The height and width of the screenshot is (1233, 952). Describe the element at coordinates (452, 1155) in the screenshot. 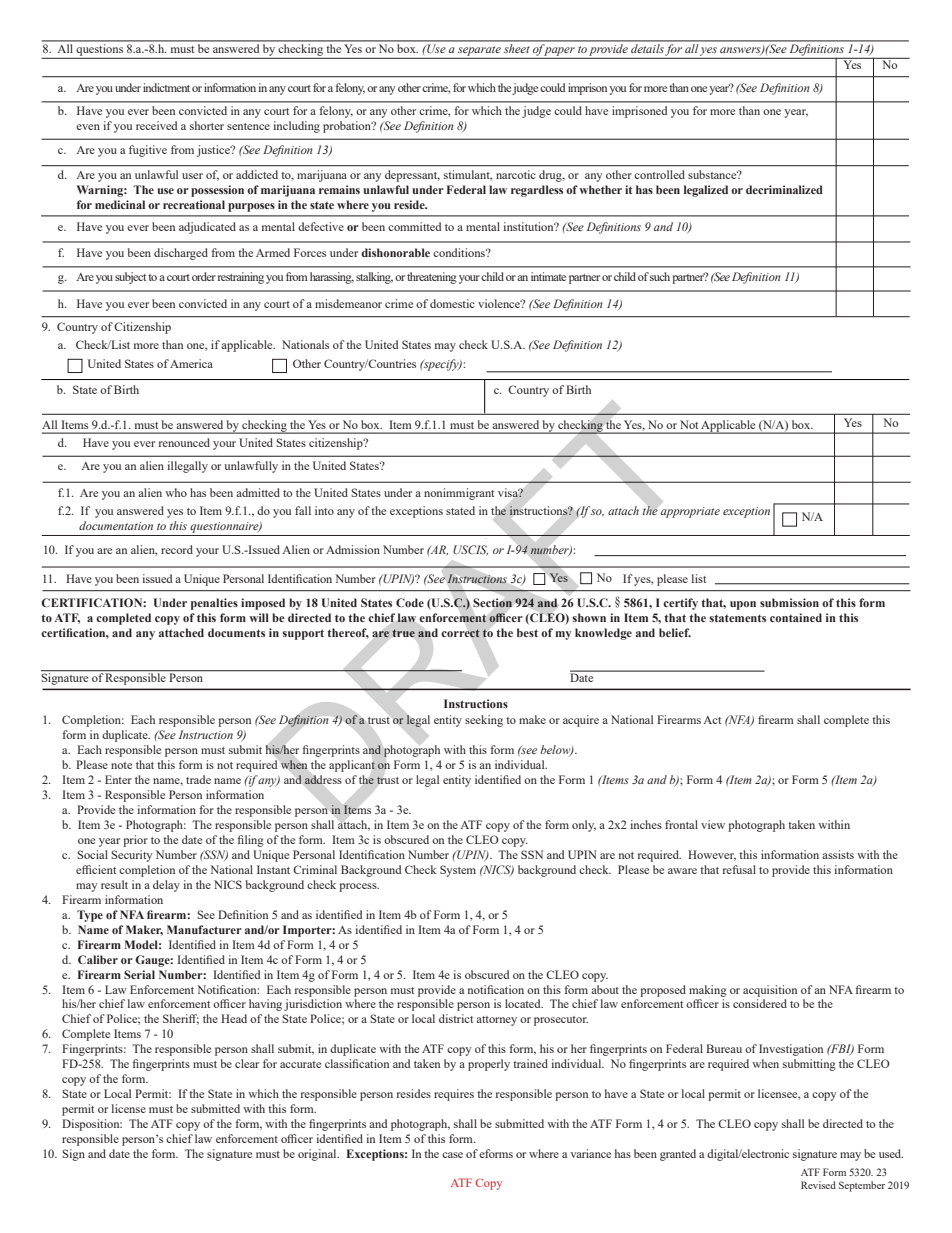

I see `case` at that location.
